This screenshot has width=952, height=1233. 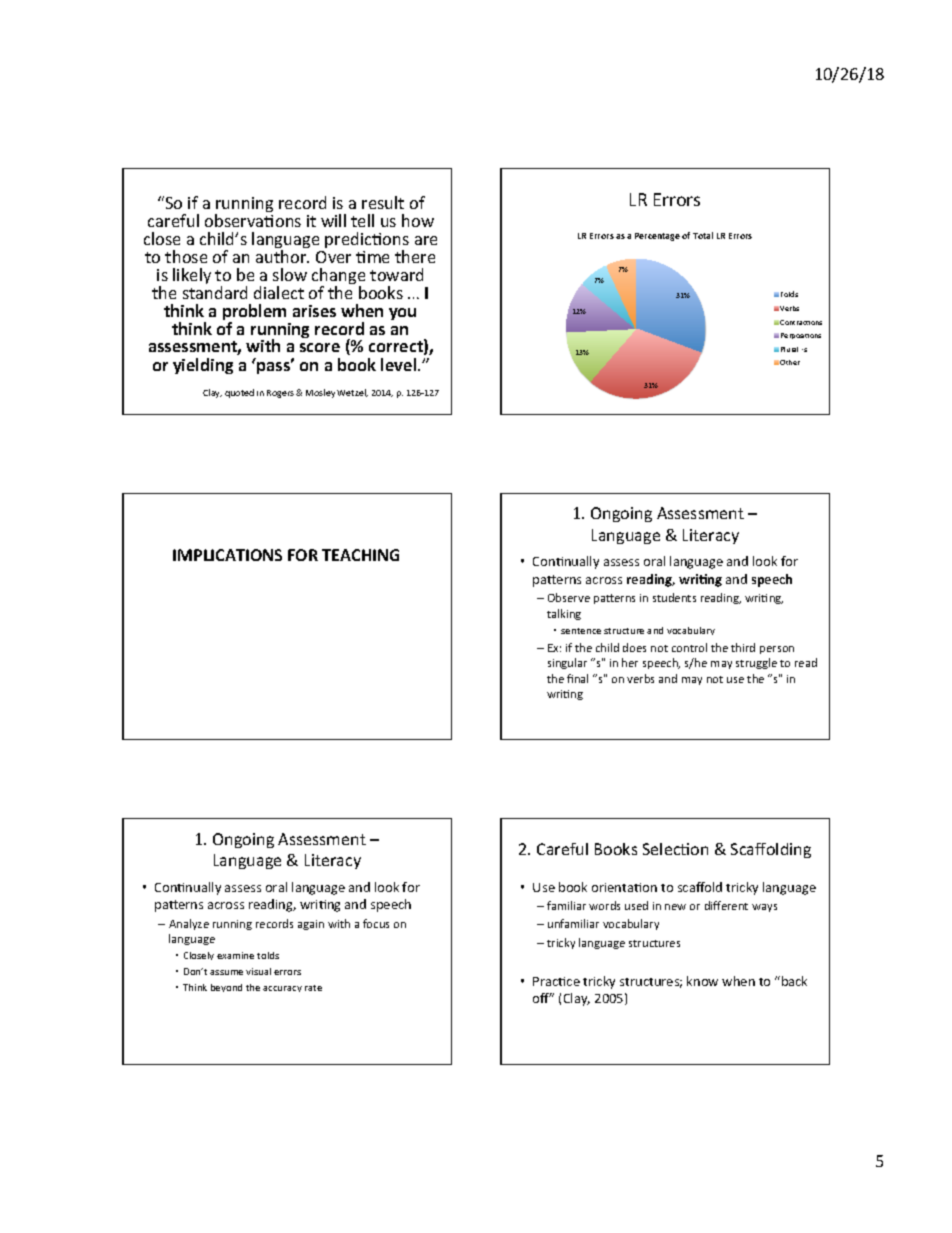 What do you see at coordinates (258, 971) in the screenshot?
I see `visual` at bounding box center [258, 971].
